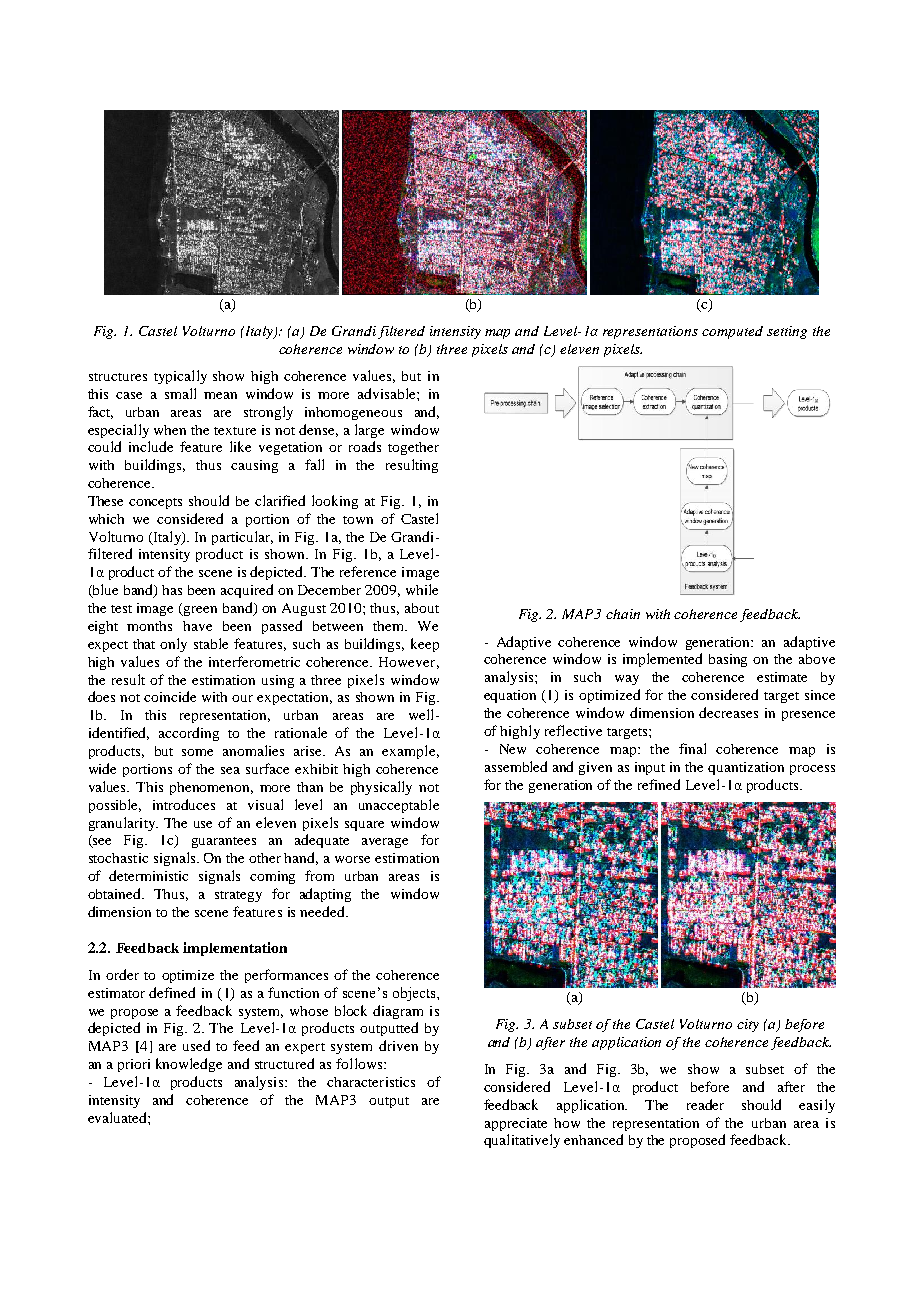  I want to click on appreciate, so click(516, 1124).
